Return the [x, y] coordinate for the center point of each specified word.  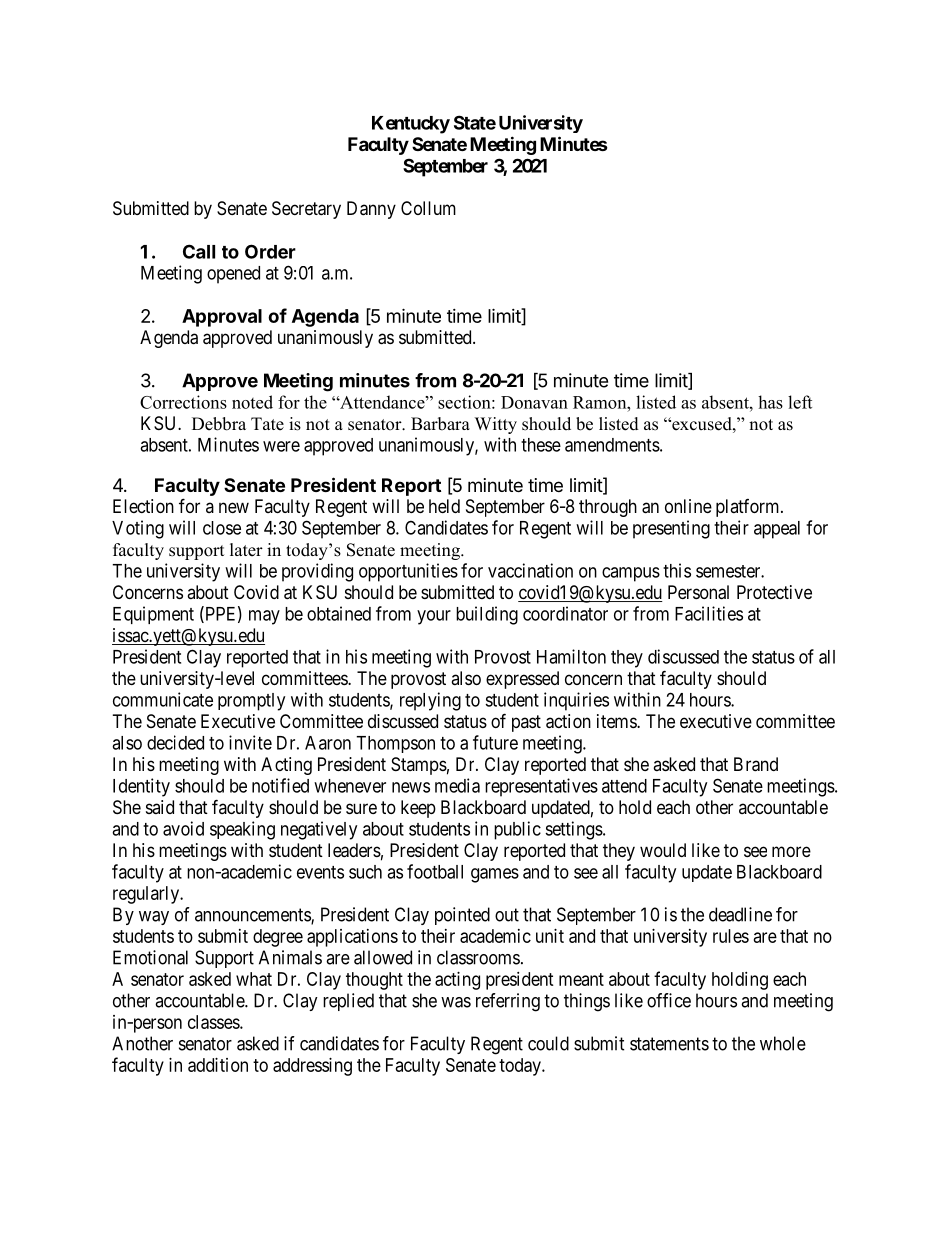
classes [214, 1022]
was [456, 1002]
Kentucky [411, 125]
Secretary [306, 210]
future [495, 742]
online [688, 506]
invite [250, 742]
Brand [756, 764]
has [770, 402]
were [281, 446]
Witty [496, 425]
